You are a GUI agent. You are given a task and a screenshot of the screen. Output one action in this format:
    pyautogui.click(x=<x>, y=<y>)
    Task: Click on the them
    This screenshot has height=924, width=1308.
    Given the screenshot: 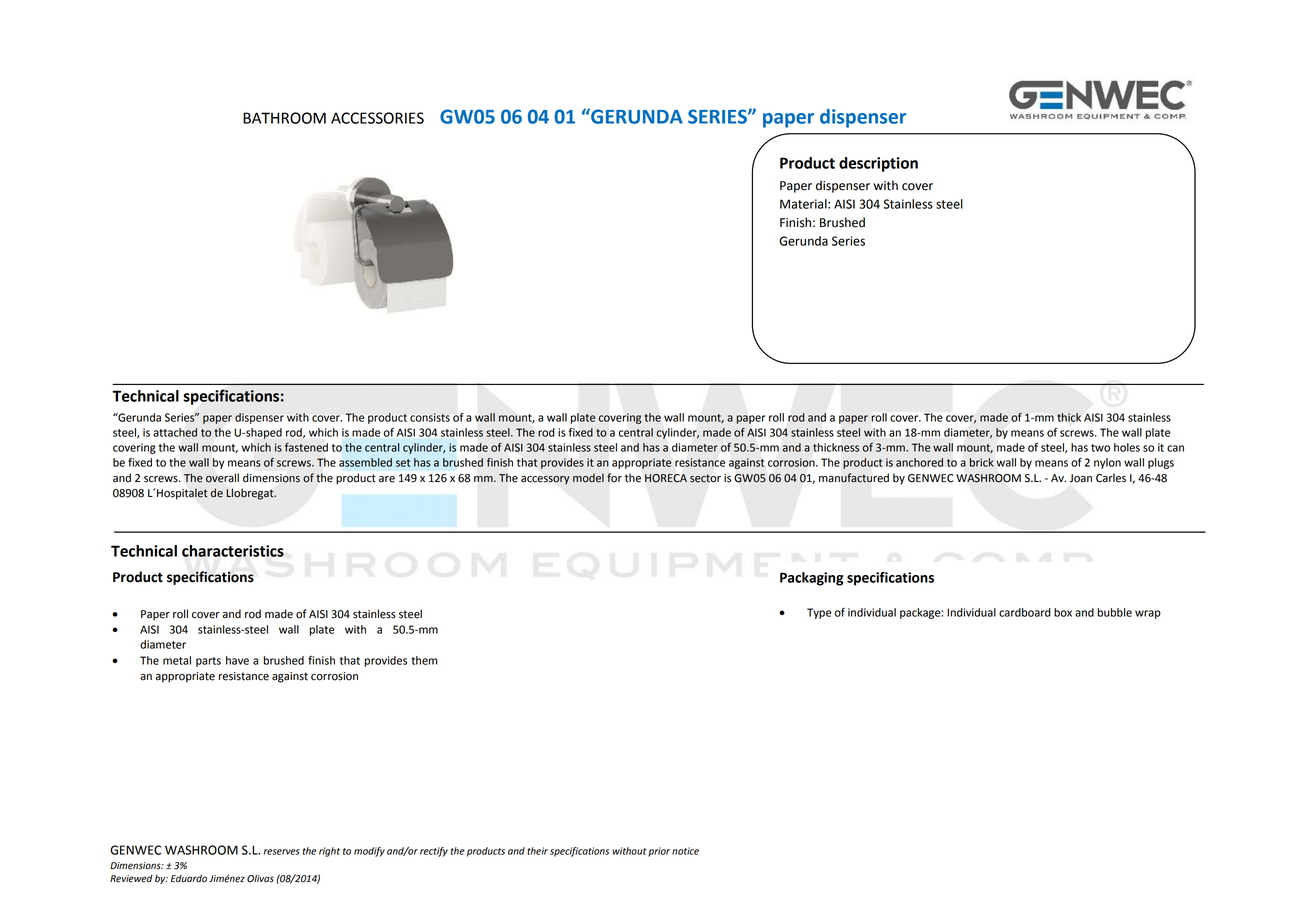 What is the action you would take?
    pyautogui.click(x=424, y=660)
